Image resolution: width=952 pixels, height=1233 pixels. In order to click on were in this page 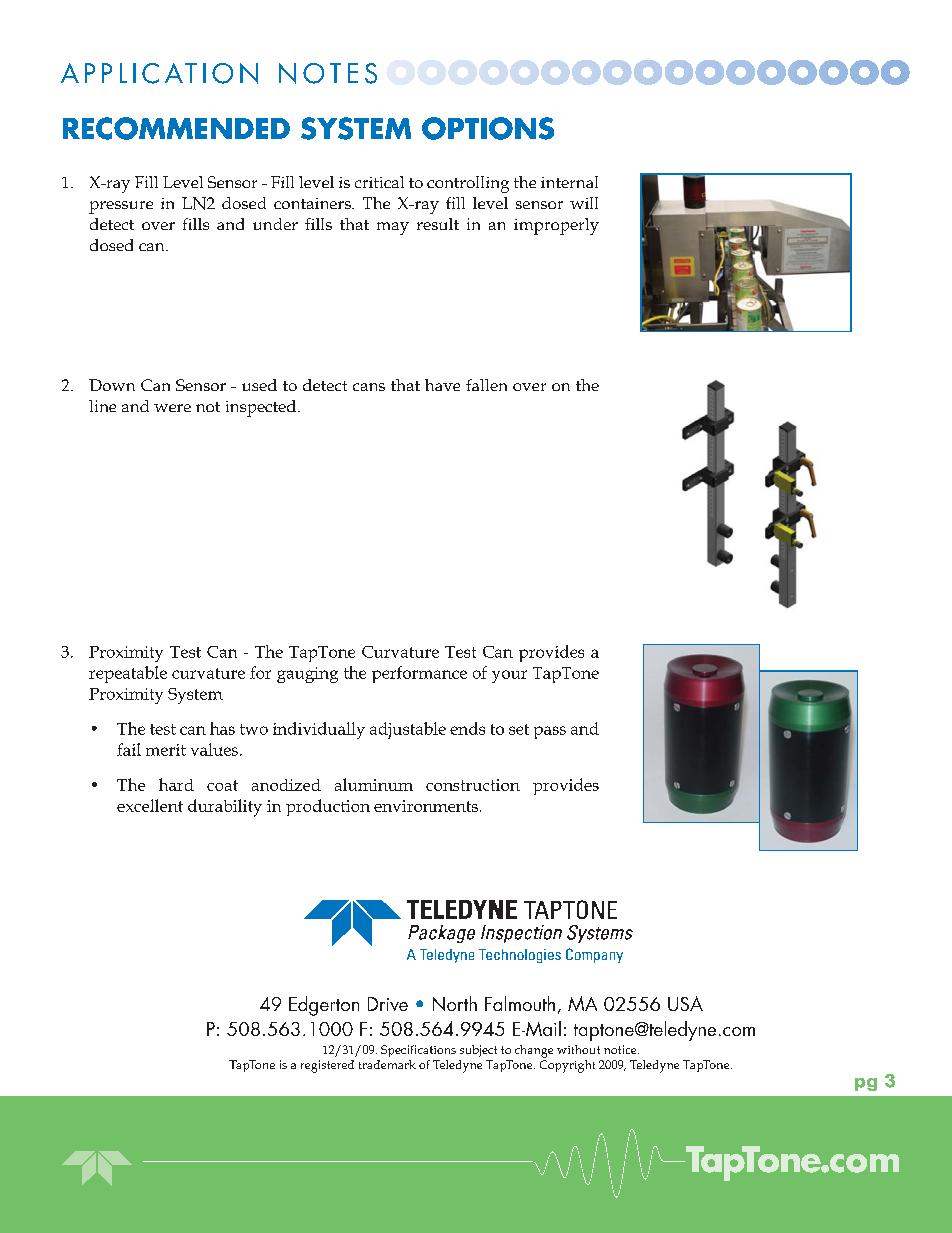, I will do `click(172, 408)`.
